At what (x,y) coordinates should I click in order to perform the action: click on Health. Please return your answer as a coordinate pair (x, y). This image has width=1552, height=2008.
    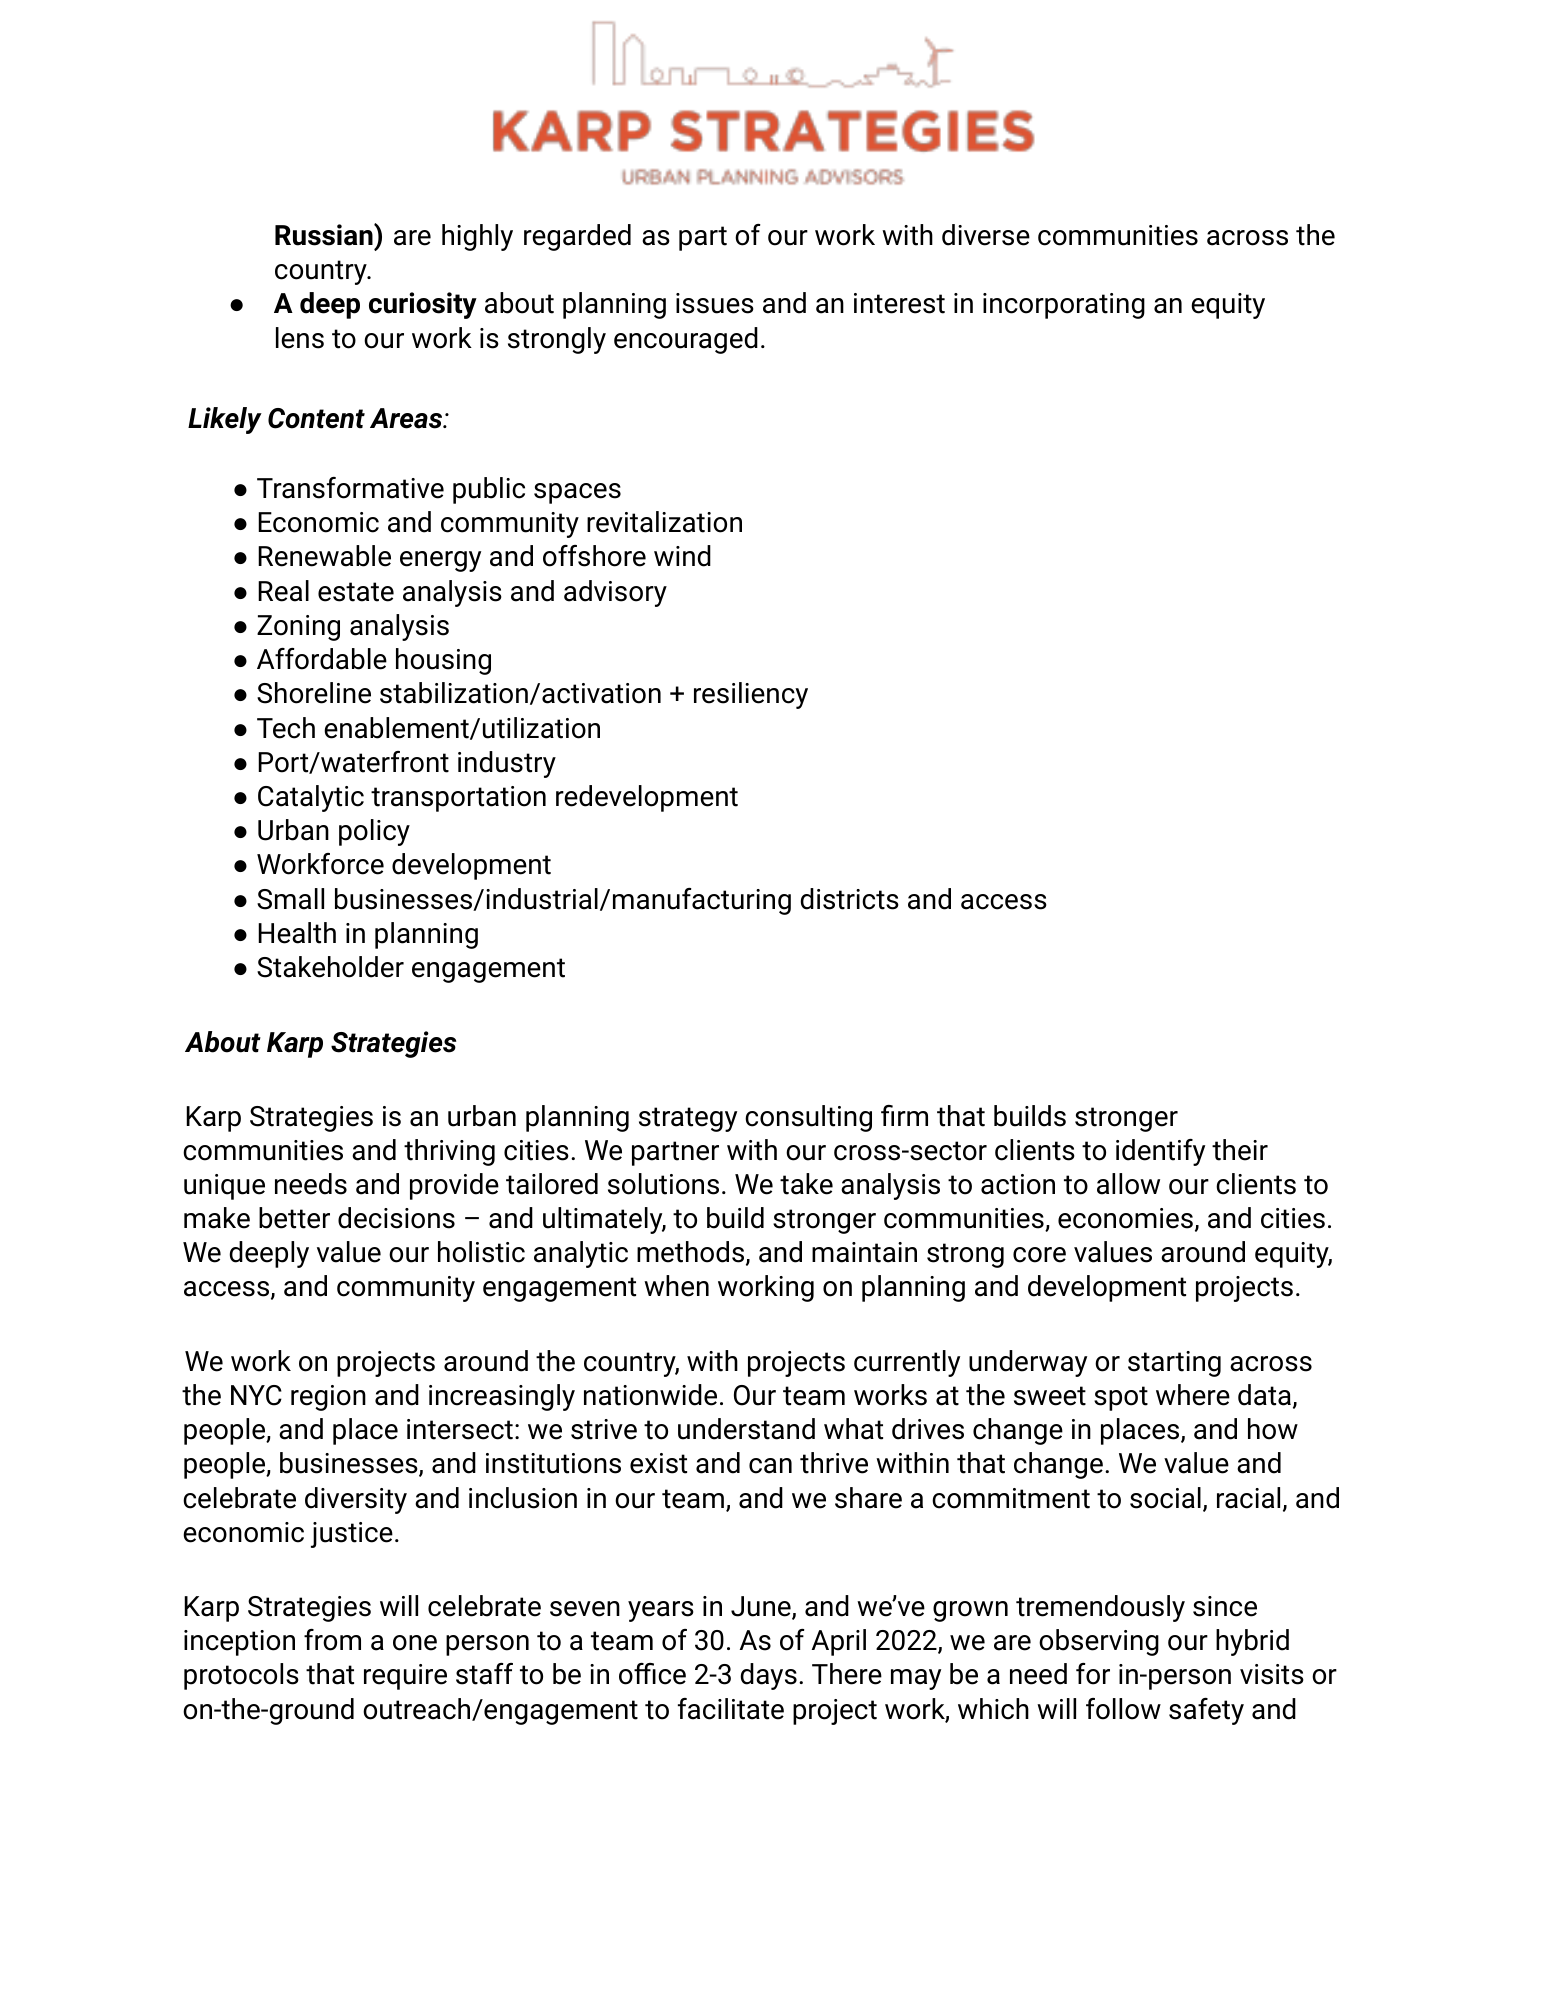
    Looking at the image, I should click on (297, 933).
